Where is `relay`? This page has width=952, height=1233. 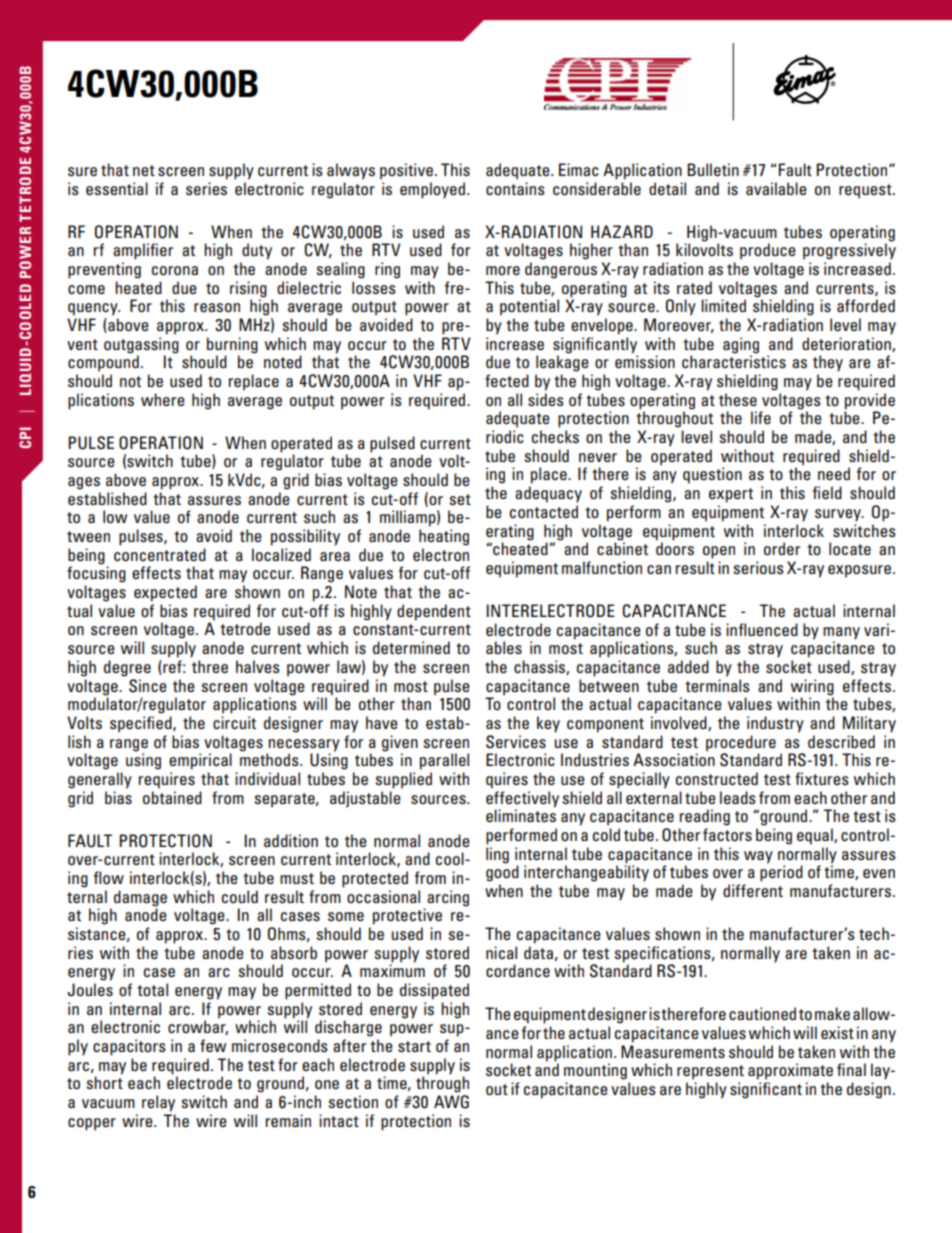
relay is located at coordinates (158, 1103).
